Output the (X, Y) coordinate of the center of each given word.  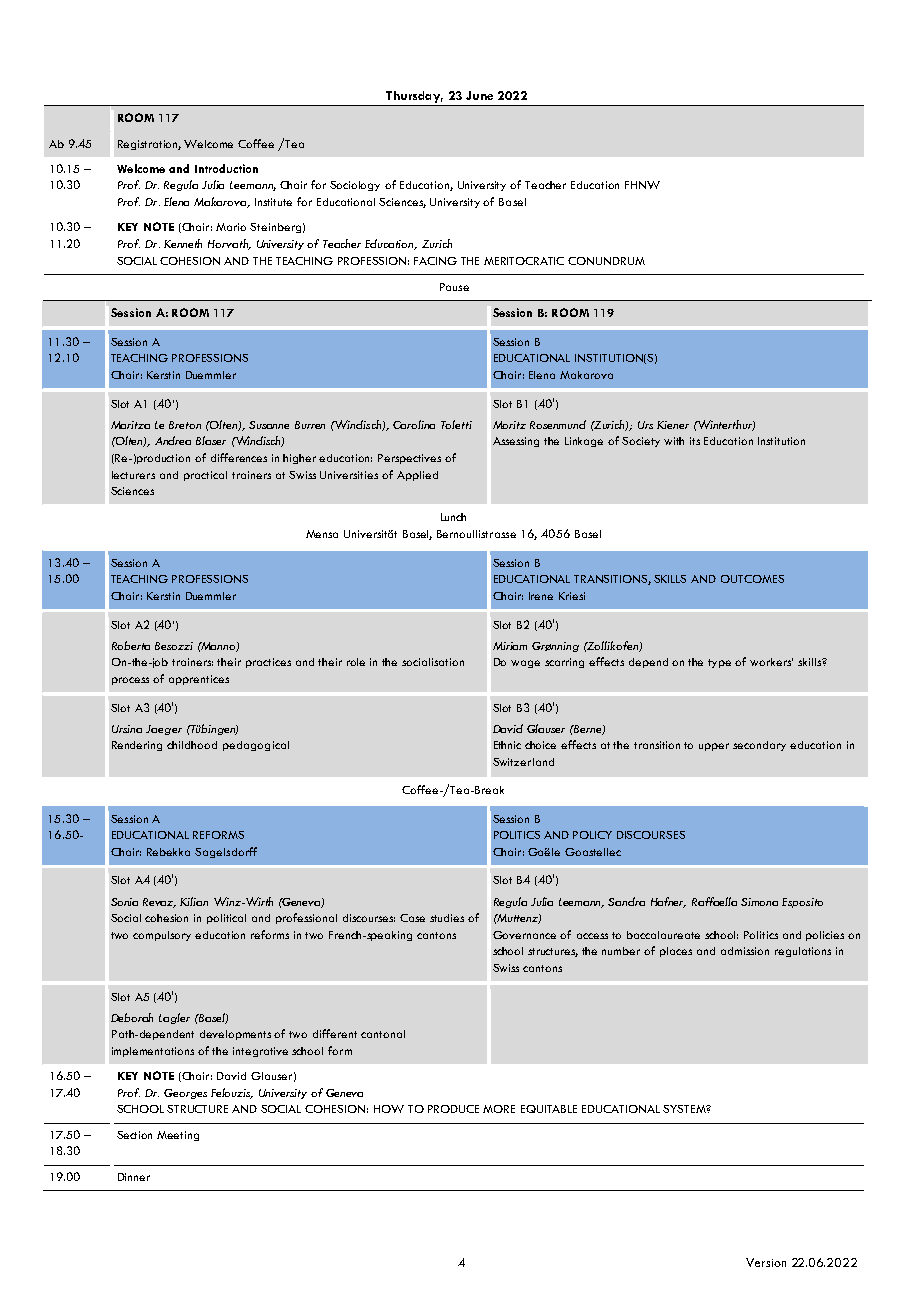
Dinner (134, 1177)
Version (766, 1262)
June (479, 95)
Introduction (226, 168)
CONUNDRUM (606, 261)
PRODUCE (453, 1109)
